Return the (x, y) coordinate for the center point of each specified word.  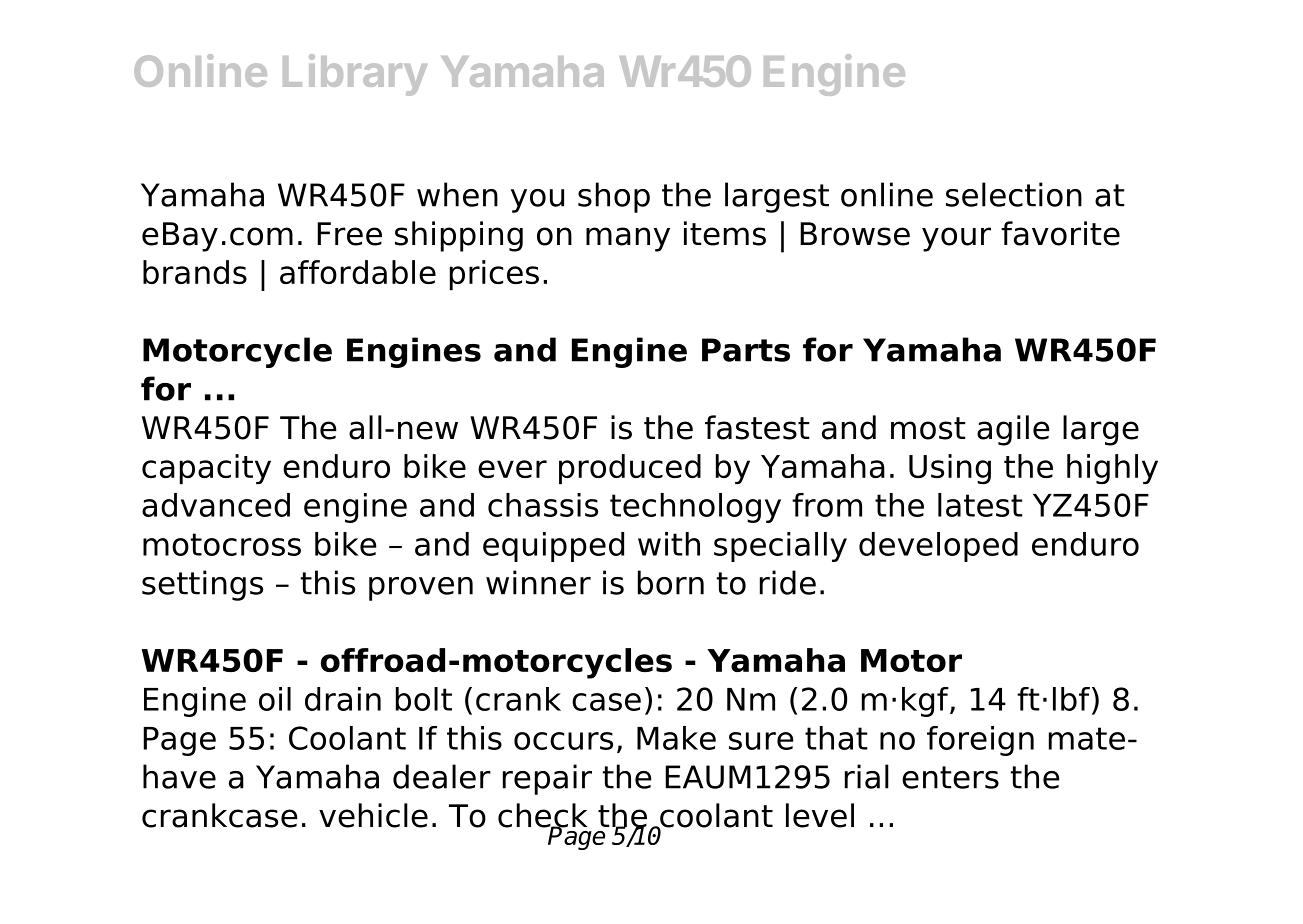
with (669, 544)
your (956, 239)
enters (950, 777)
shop (614, 197)
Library (355, 75)
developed (938, 547)
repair (547, 779)
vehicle (373, 815)
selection (1014, 194)
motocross (222, 544)
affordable (358, 272)
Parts (746, 350)
